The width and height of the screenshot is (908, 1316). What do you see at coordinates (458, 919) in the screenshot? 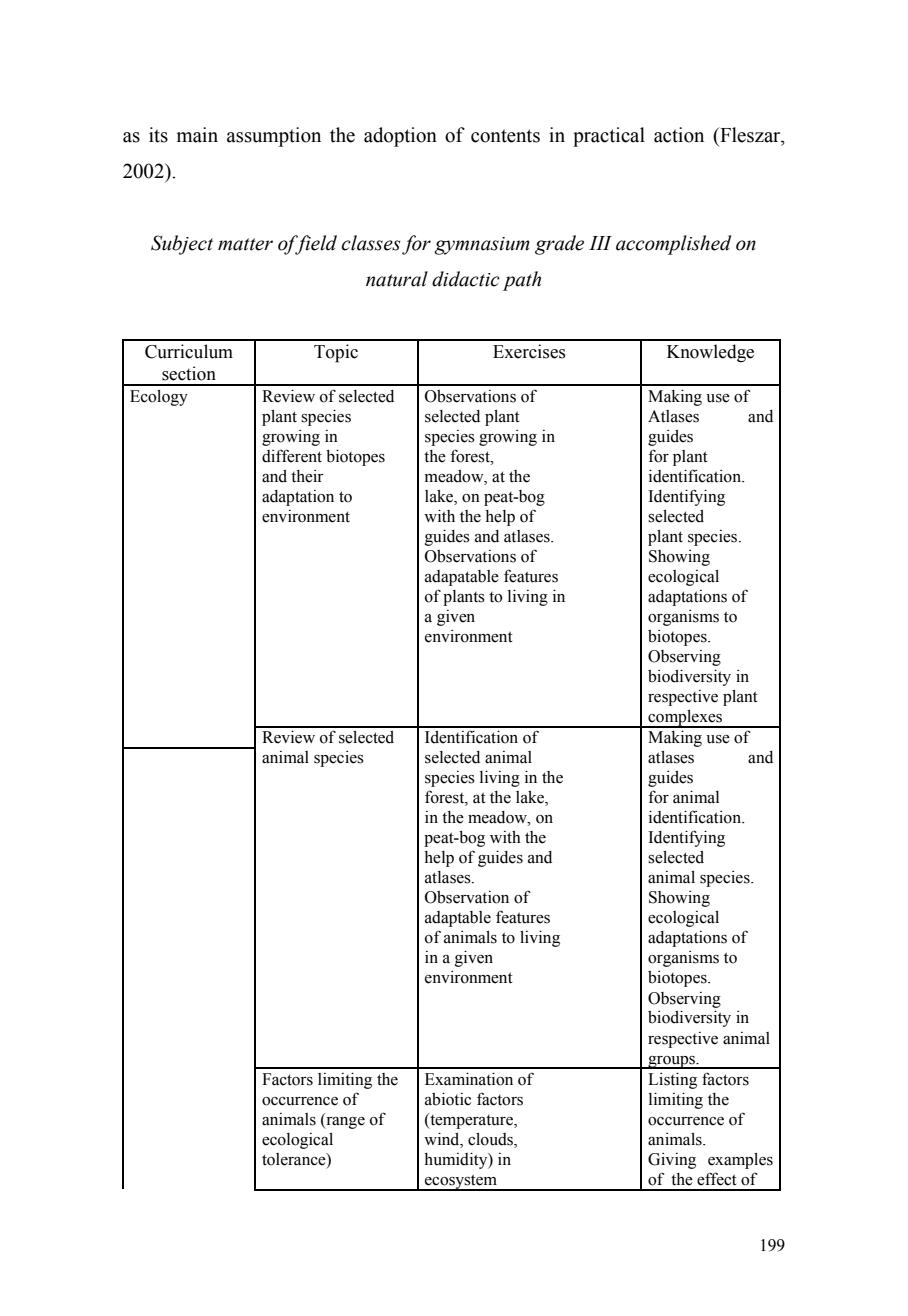
I see `adaptable` at bounding box center [458, 919].
